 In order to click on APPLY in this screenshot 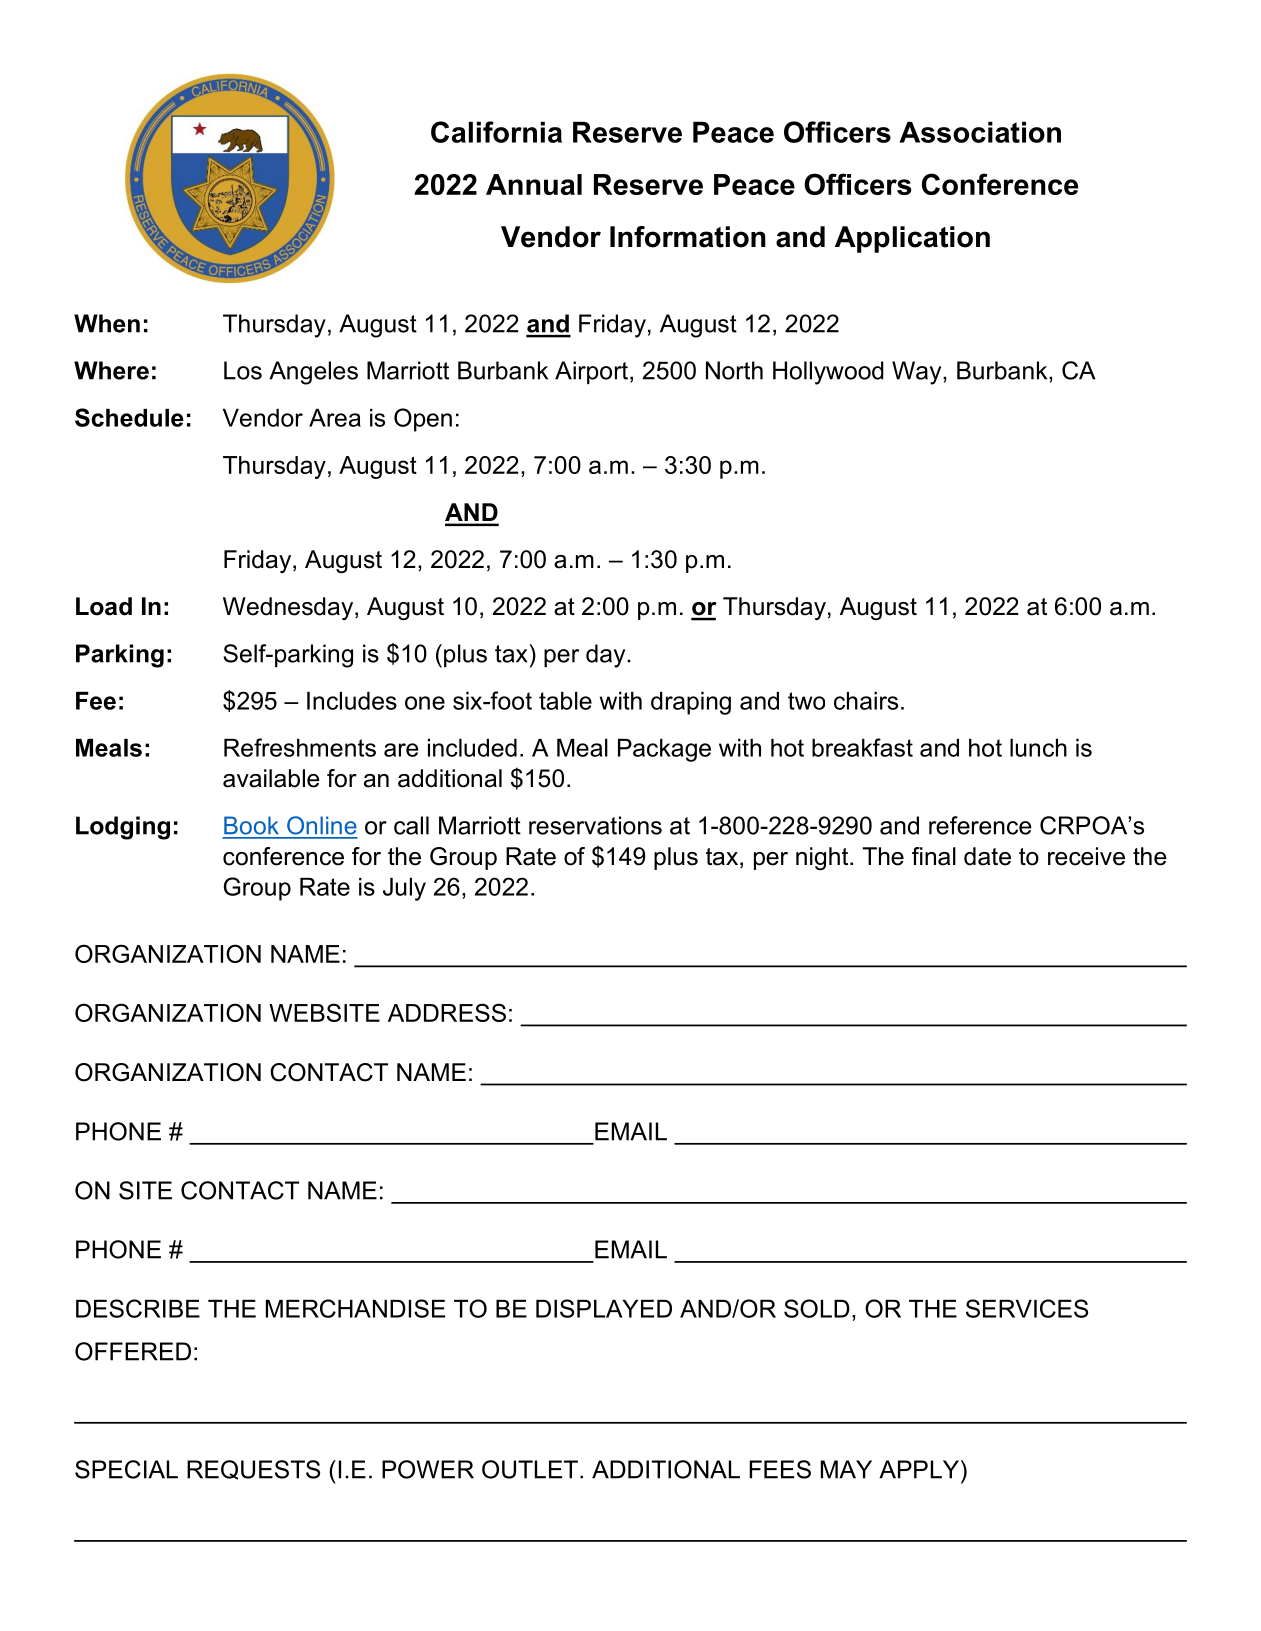, I will do `click(920, 1469)`.
